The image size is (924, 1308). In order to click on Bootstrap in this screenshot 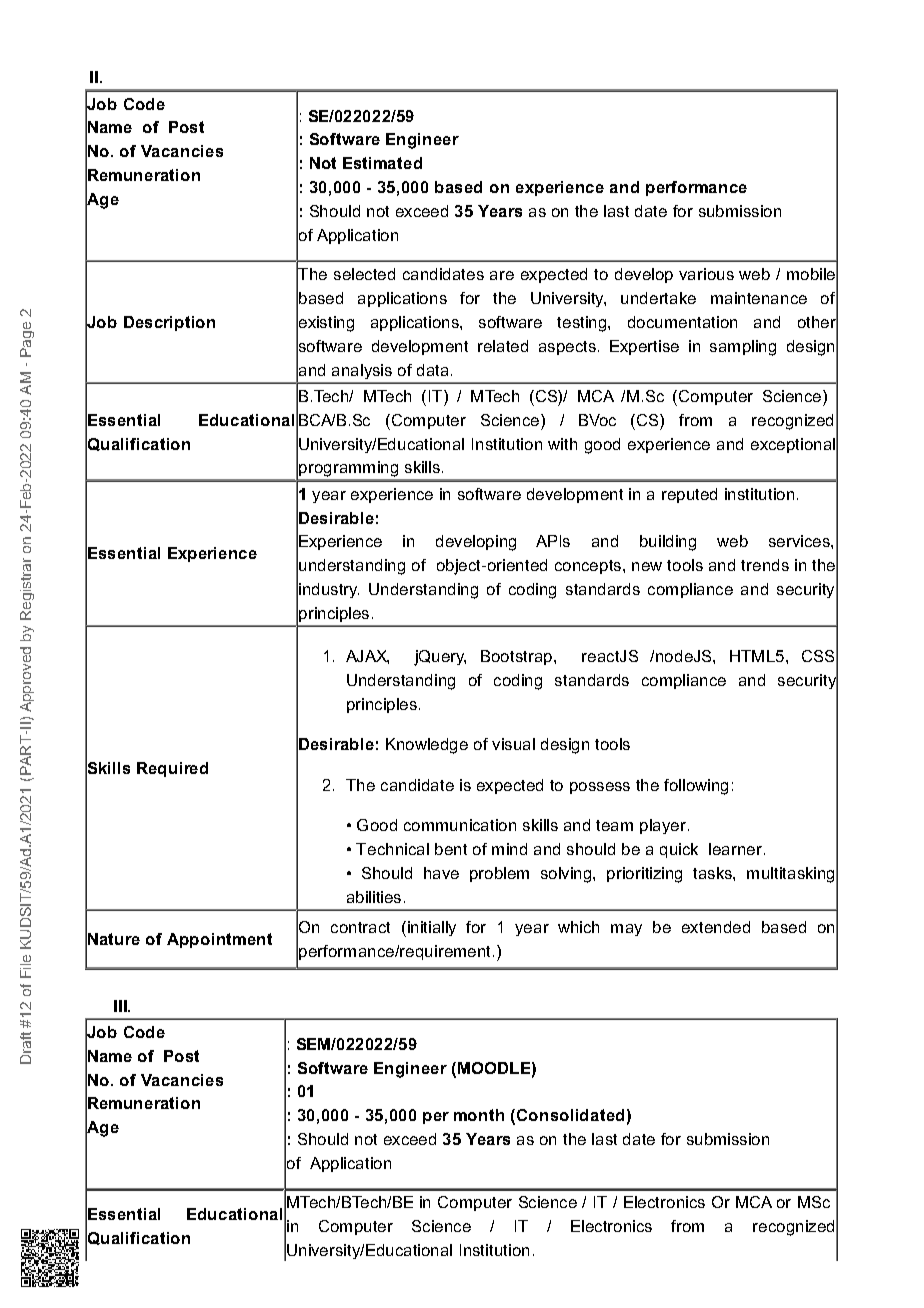, I will do `click(516, 657)`.
